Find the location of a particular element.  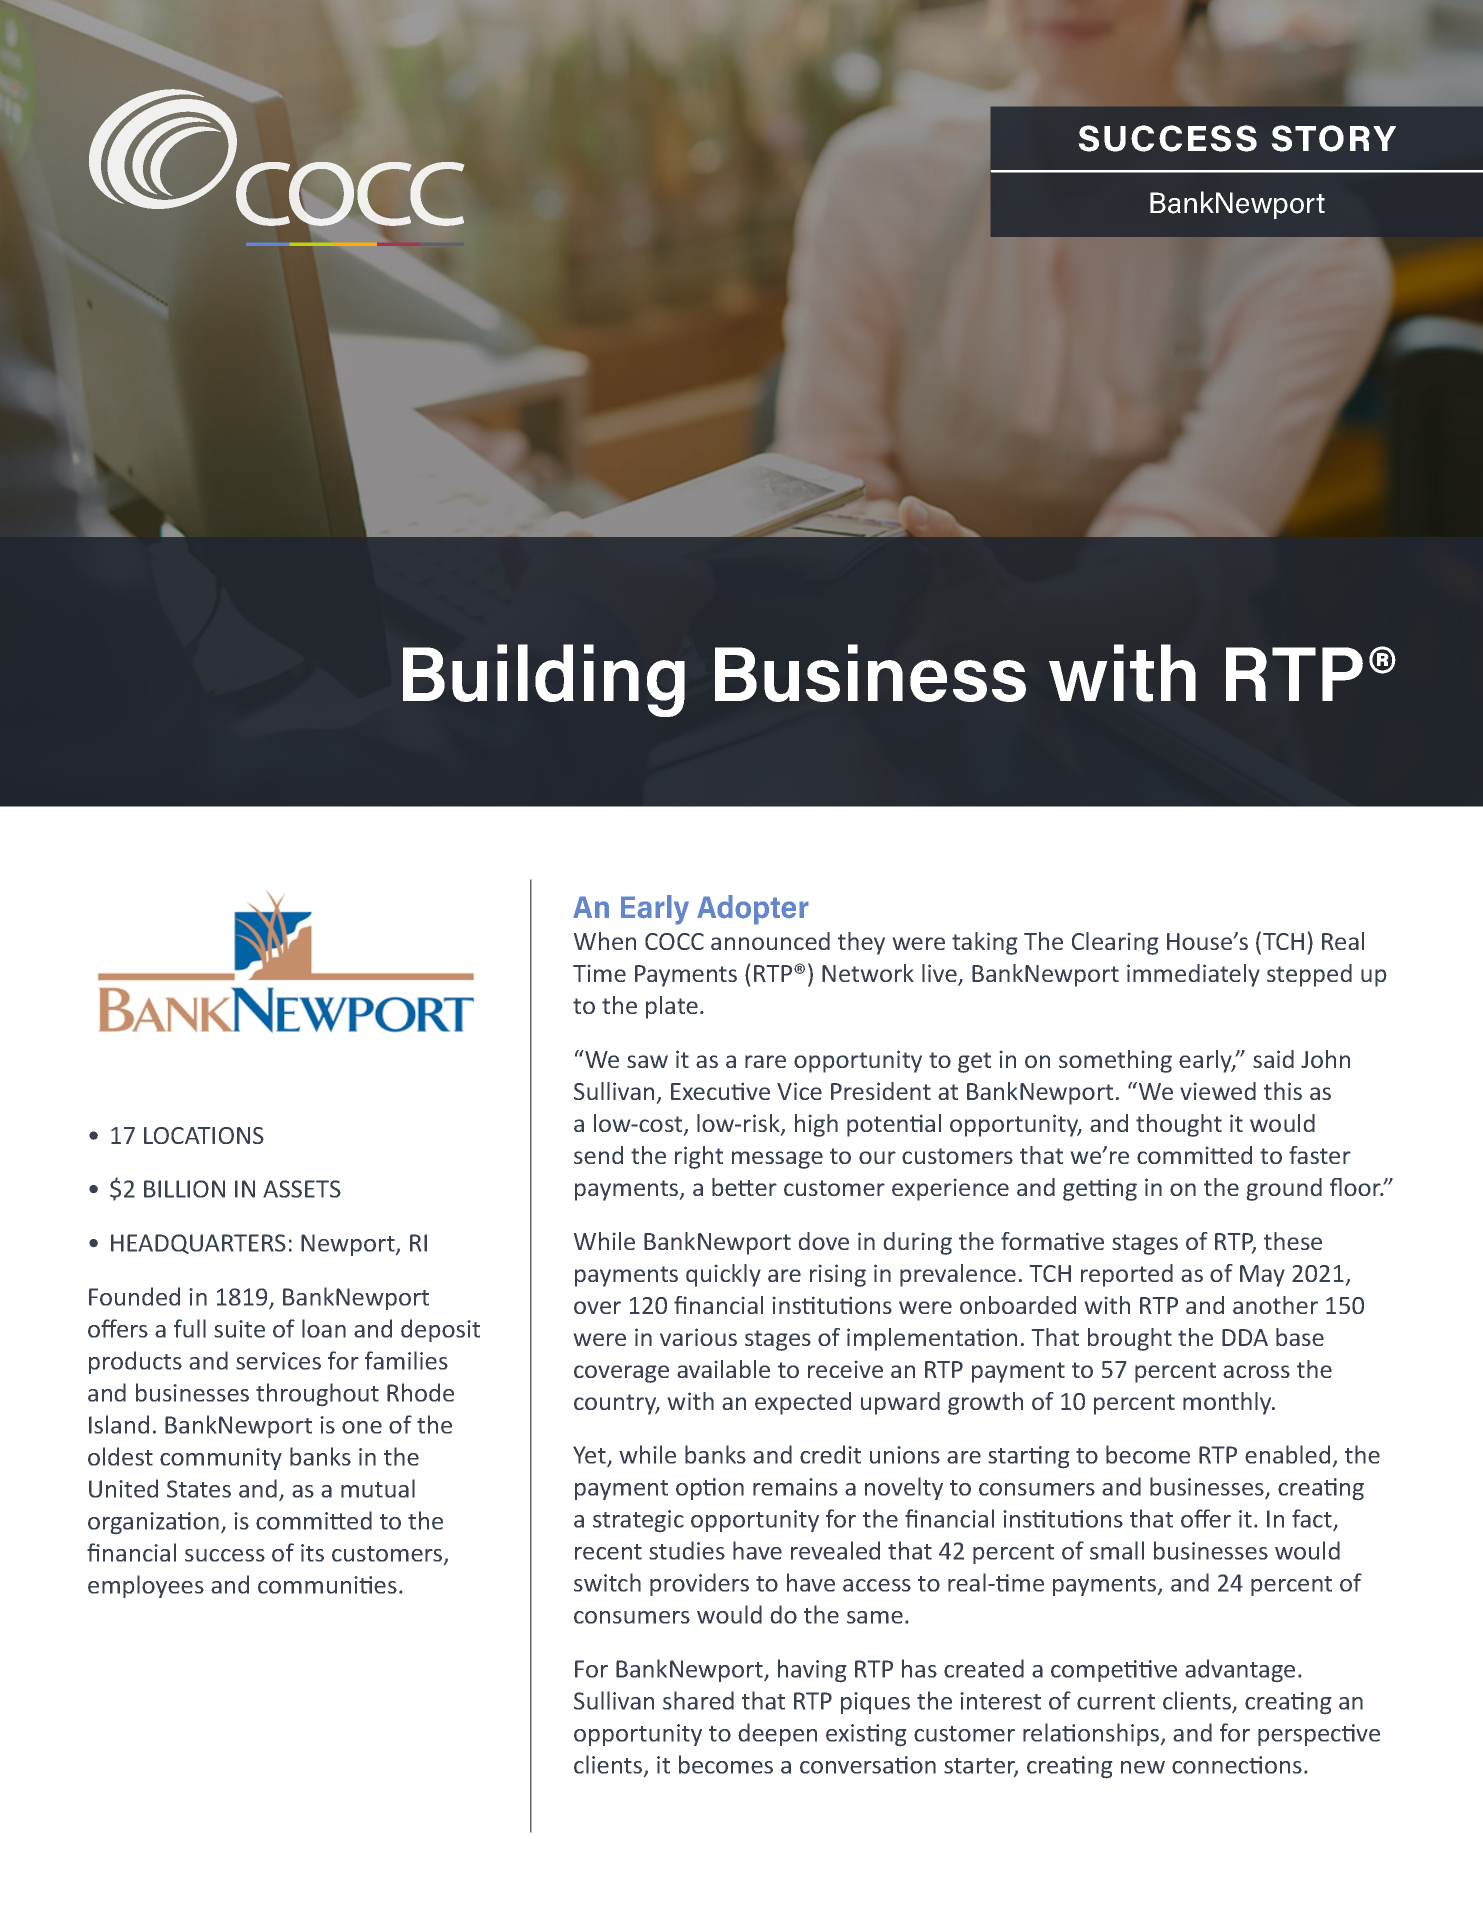

When is located at coordinates (605, 941).
